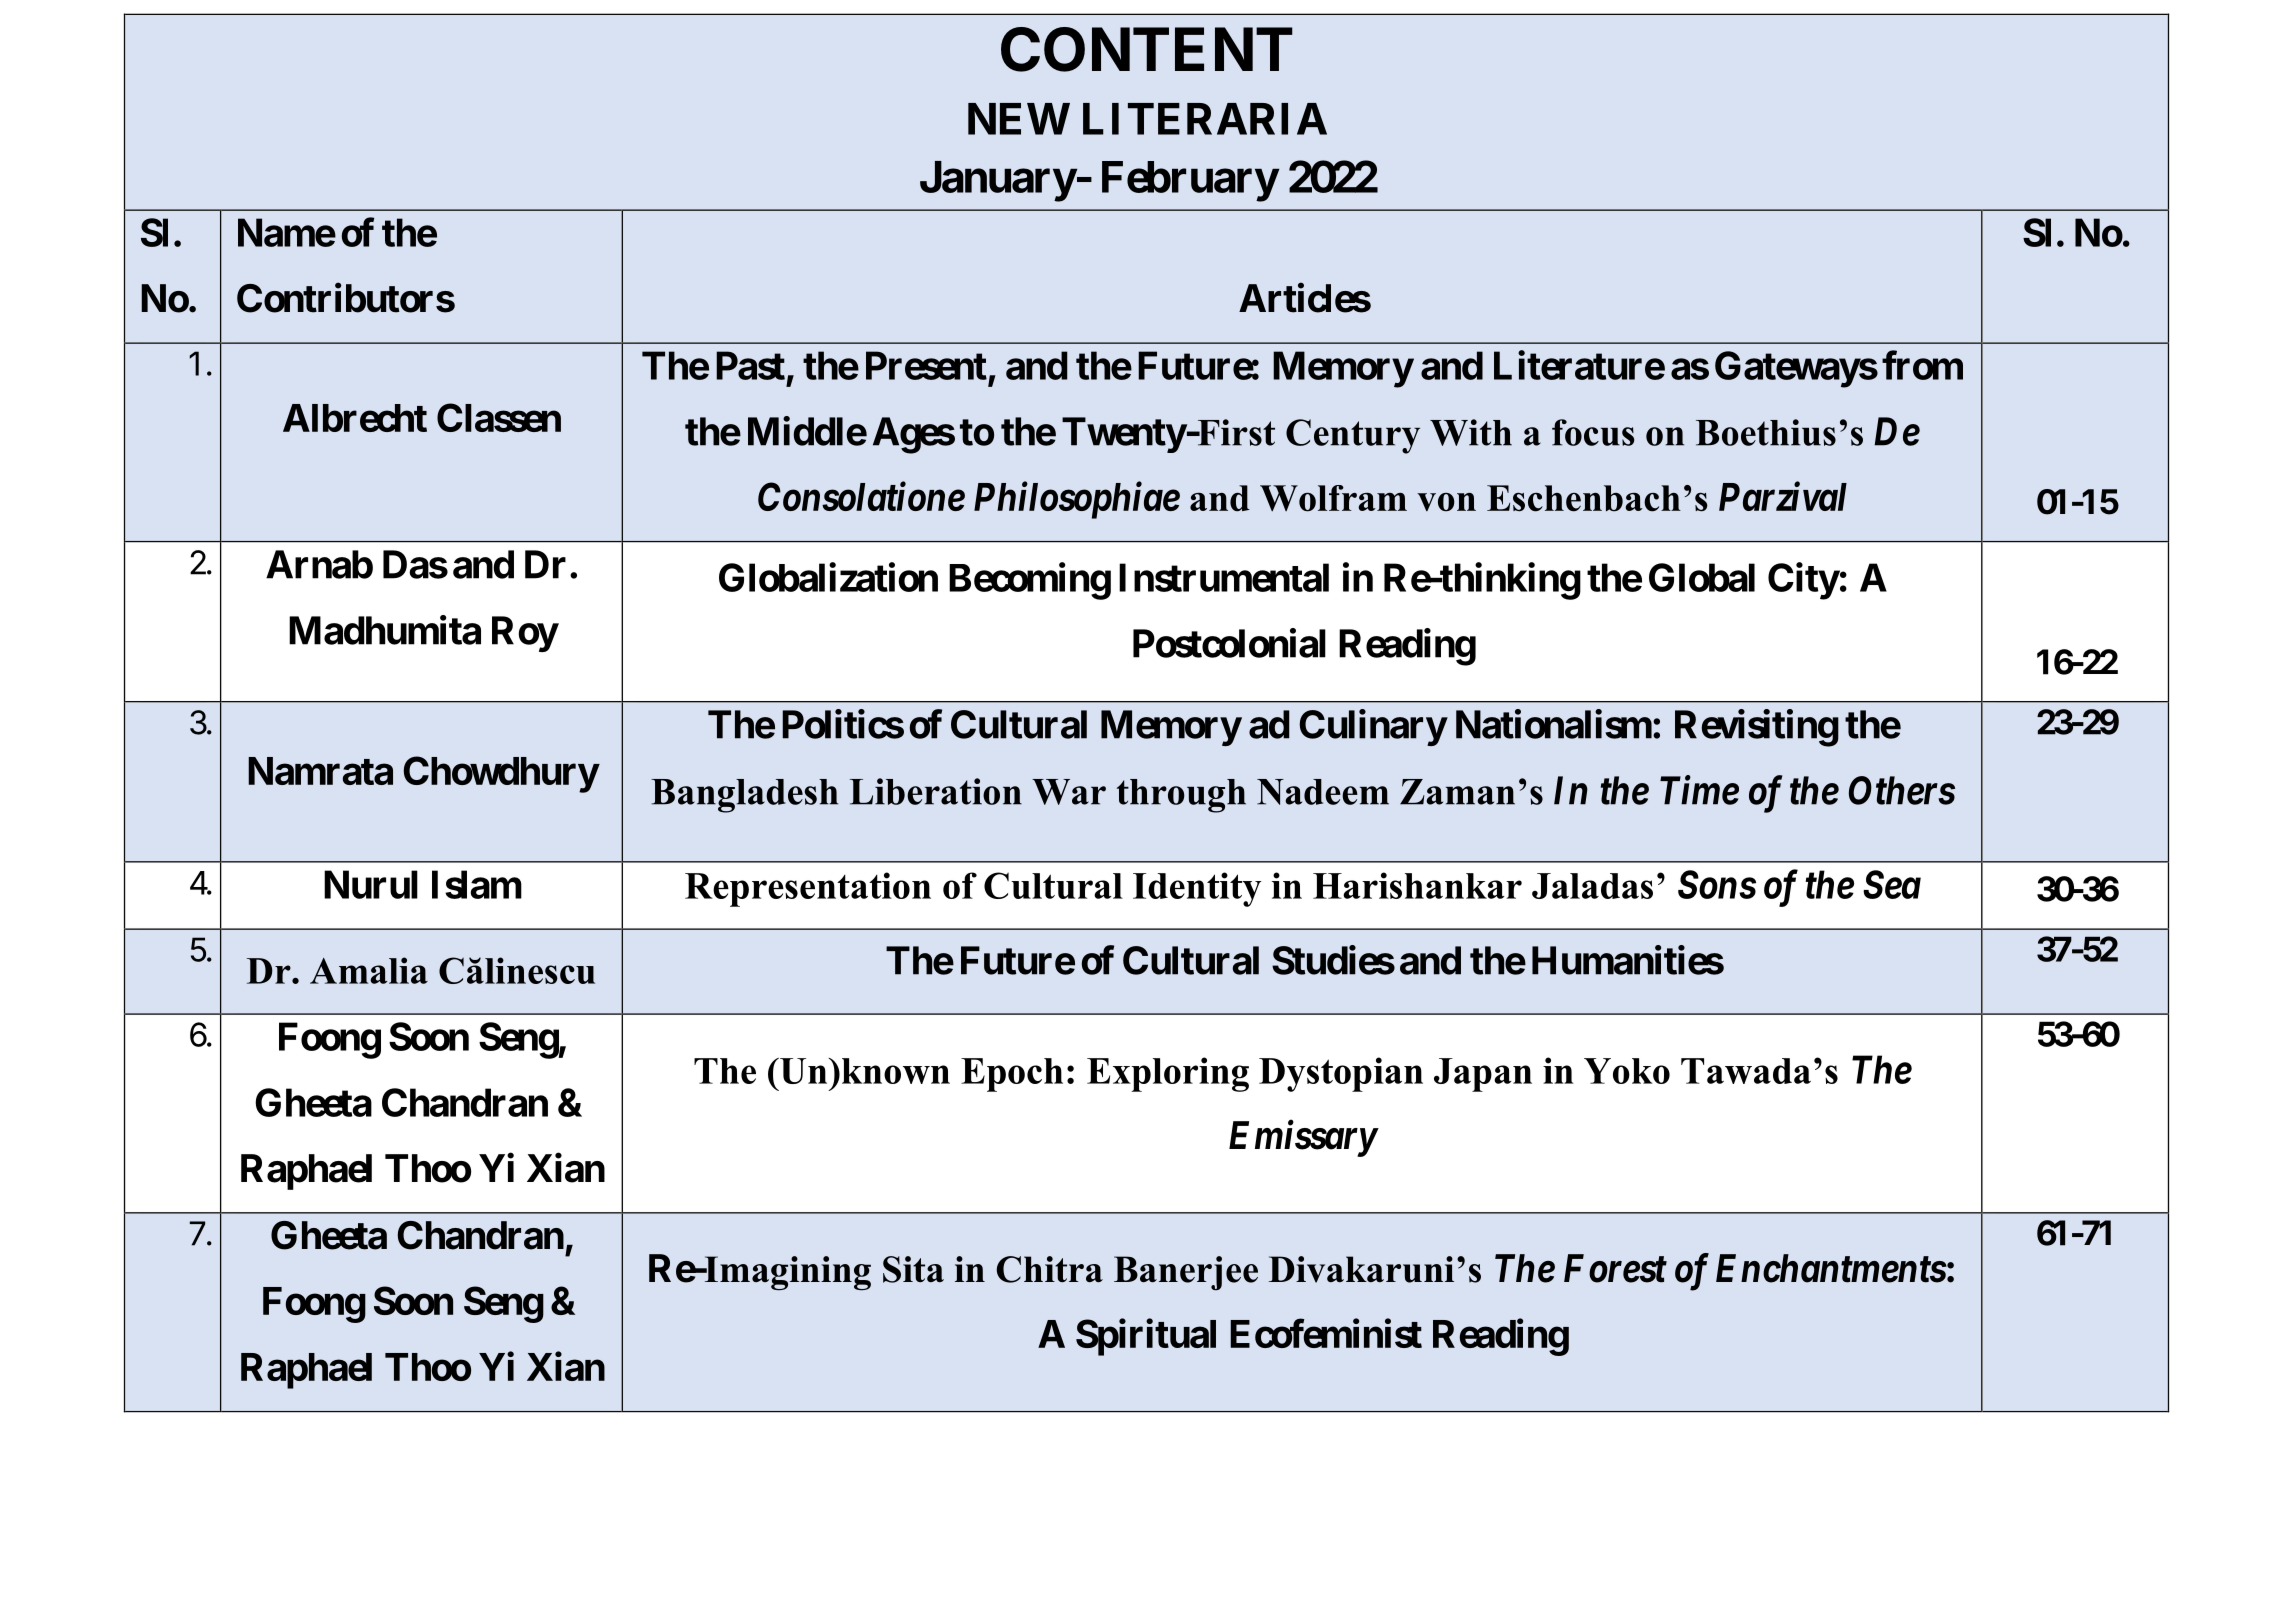 The image size is (2293, 1621). What do you see at coordinates (1922, 365) in the document?
I see `from` at bounding box center [1922, 365].
